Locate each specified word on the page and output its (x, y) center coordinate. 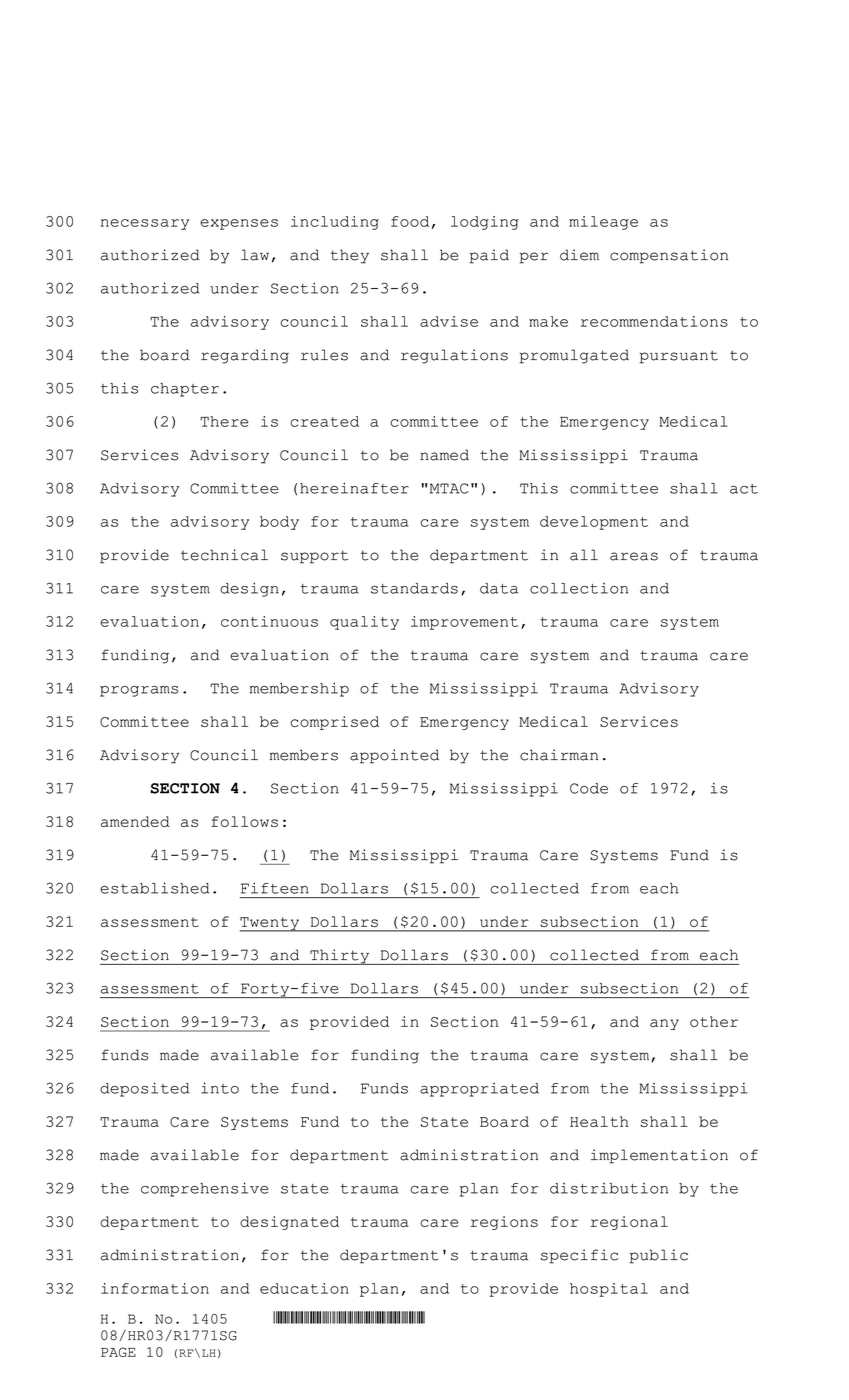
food (410, 221)
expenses (239, 224)
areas (634, 556)
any (664, 1024)
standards (414, 588)
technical (224, 555)
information (155, 1288)
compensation (669, 256)
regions (504, 1223)
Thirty (340, 957)
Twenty (271, 924)
